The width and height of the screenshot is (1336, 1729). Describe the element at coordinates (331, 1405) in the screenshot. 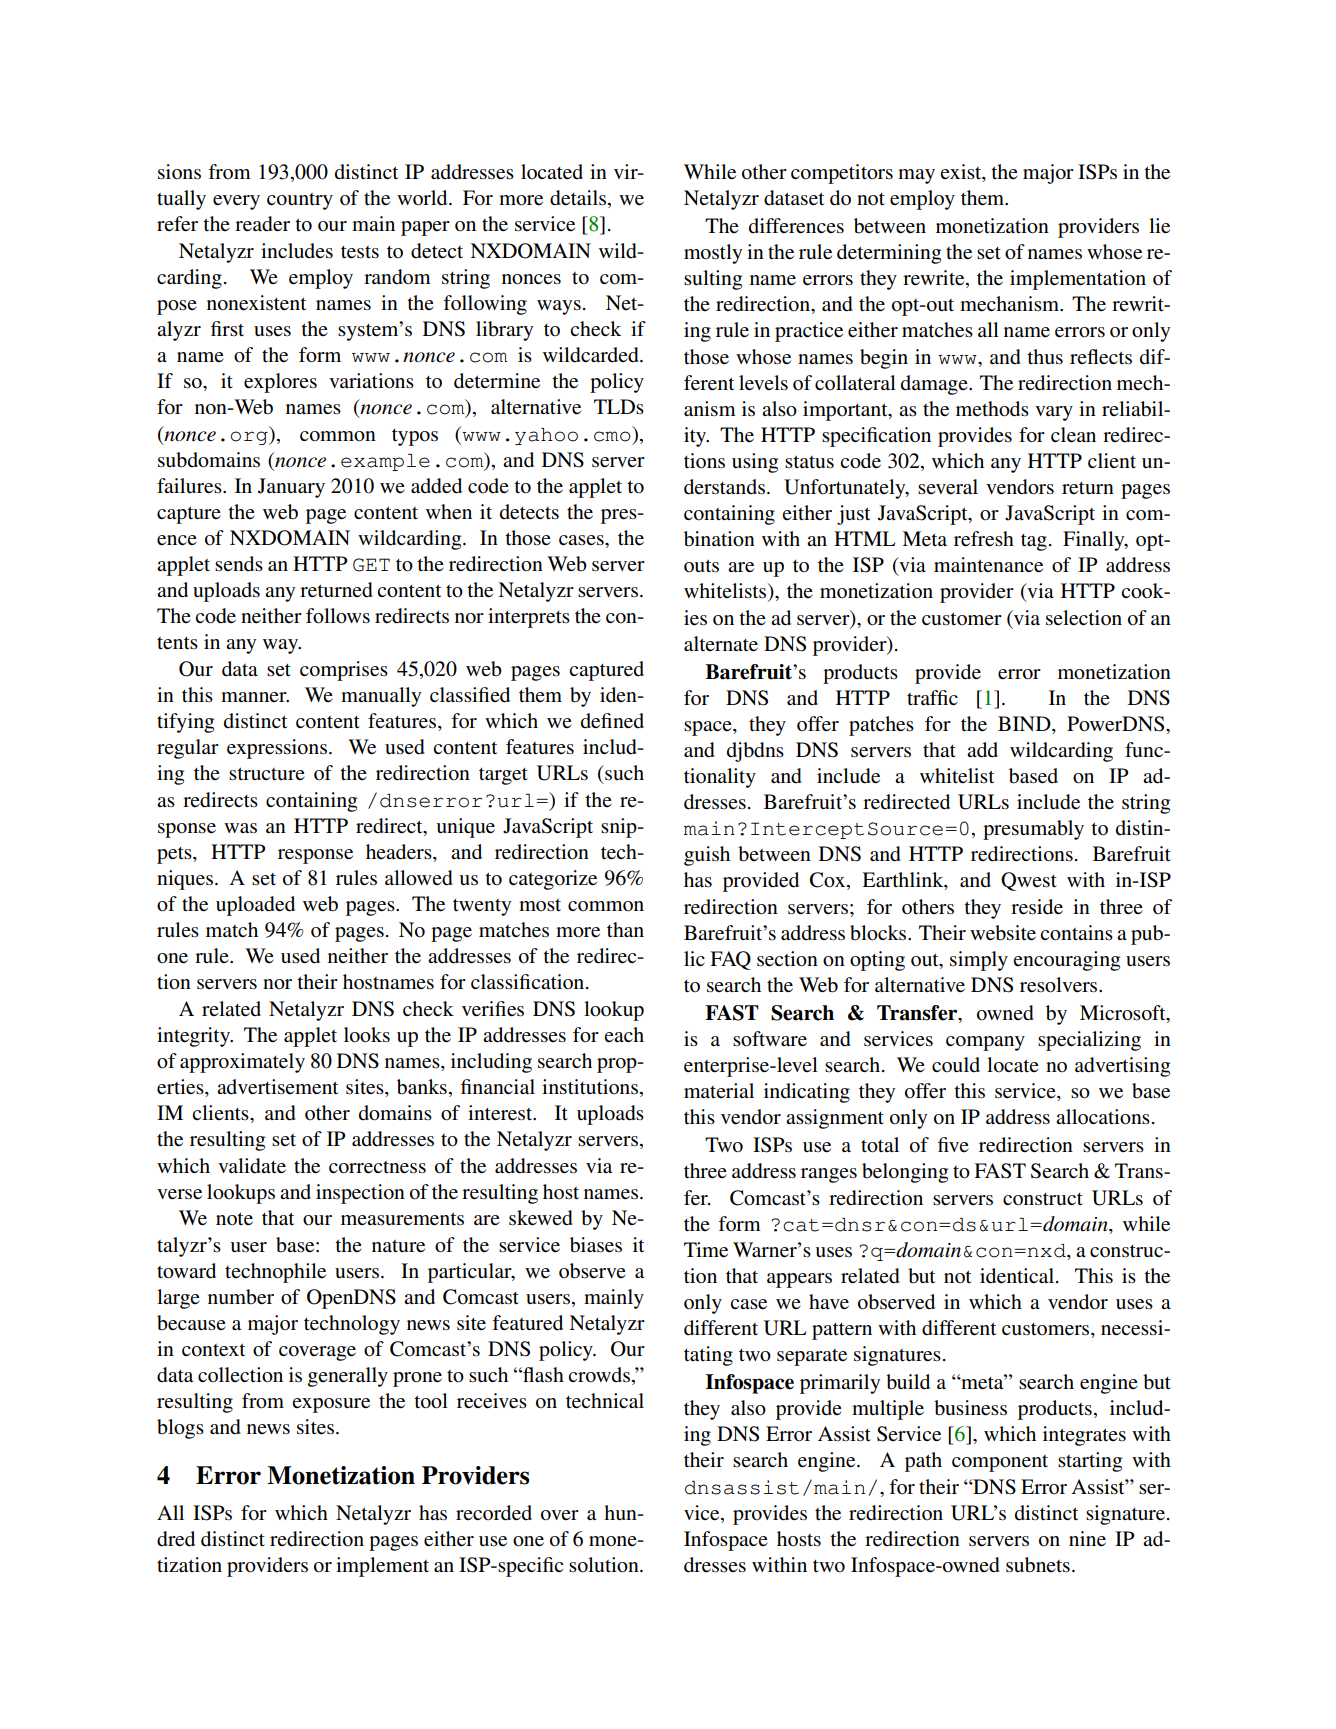

I see `exposure` at that location.
